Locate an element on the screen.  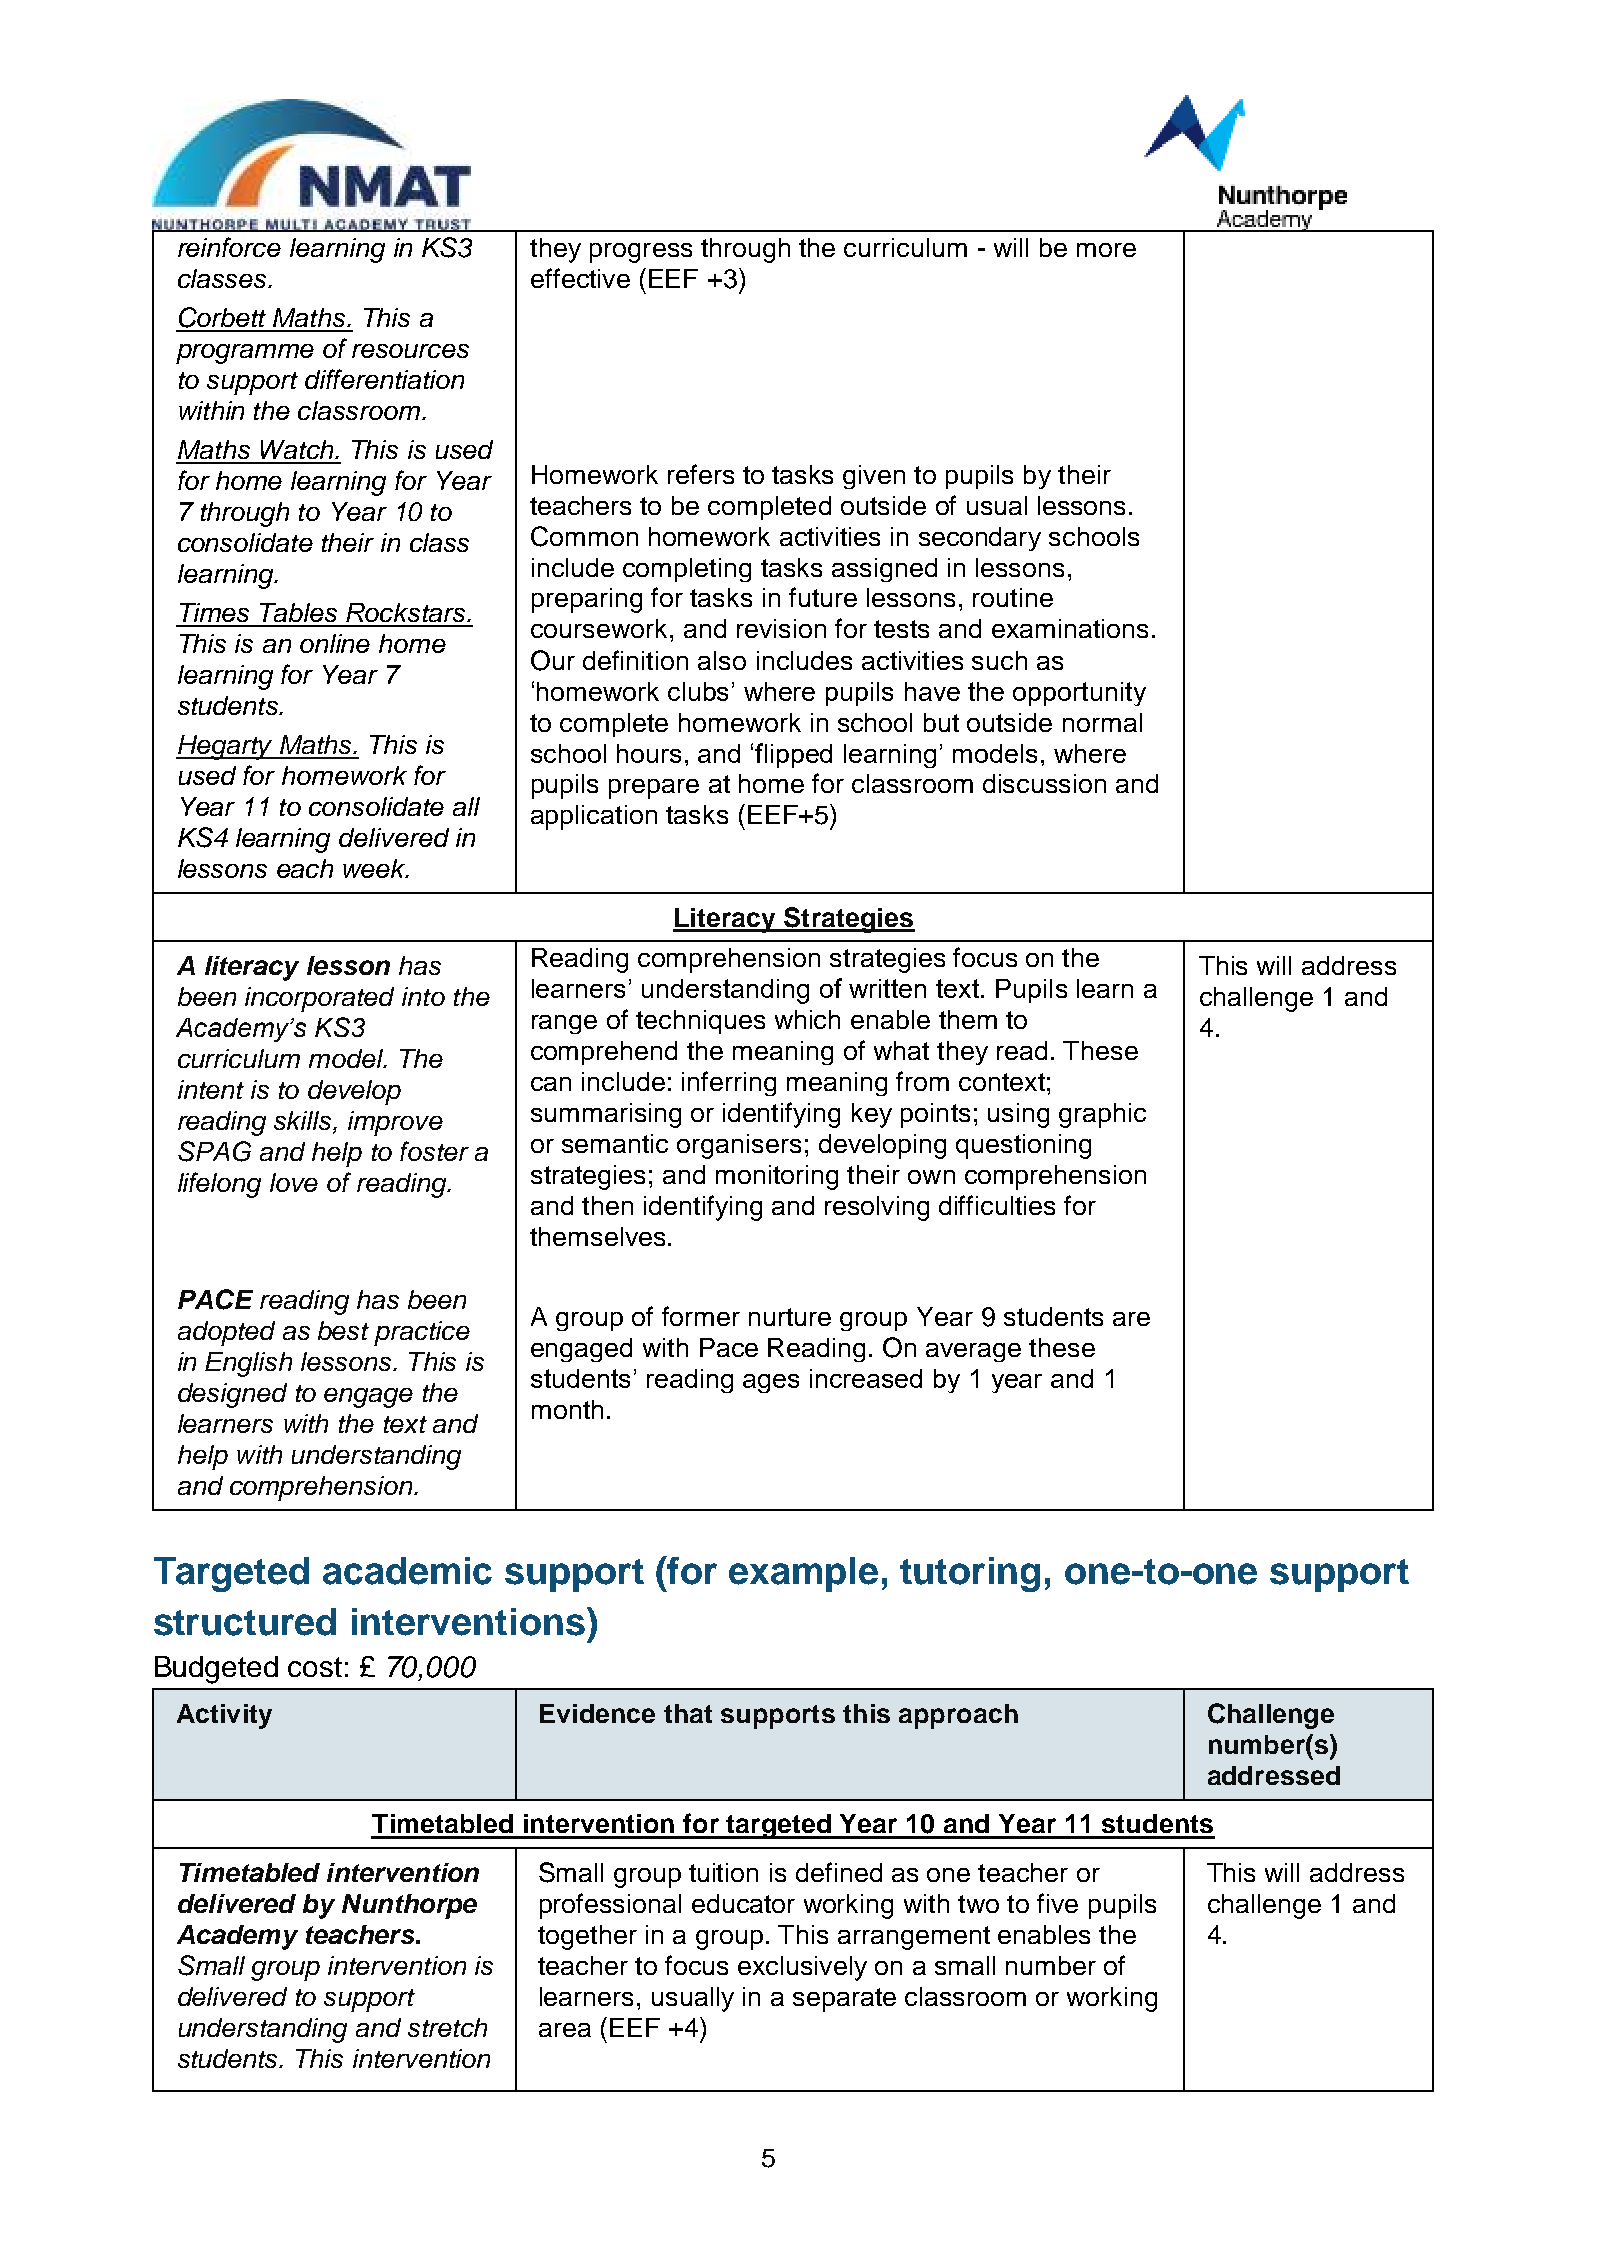
progress is located at coordinates (641, 253).
